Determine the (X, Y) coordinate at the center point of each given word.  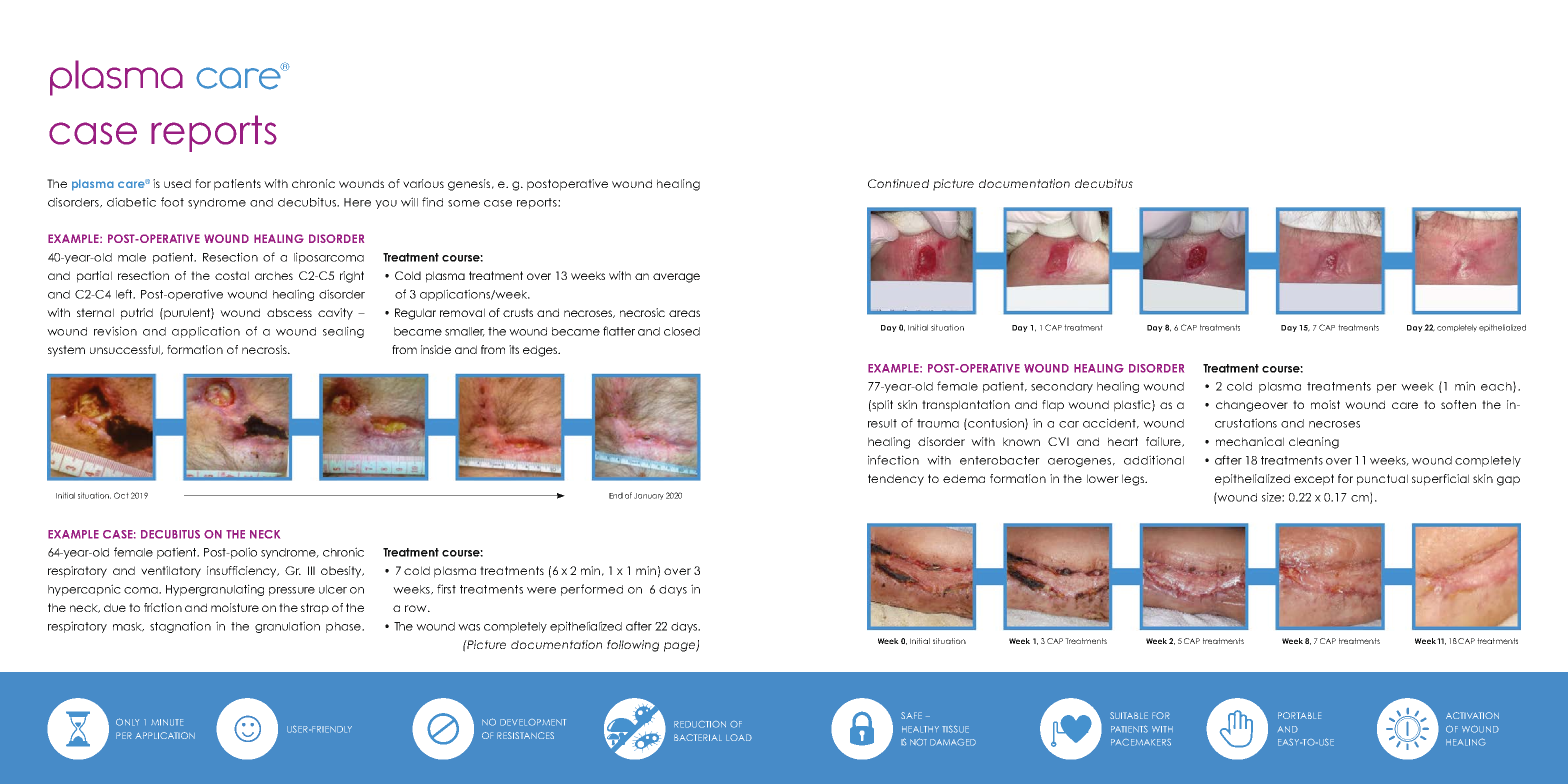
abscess (289, 312)
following (633, 646)
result (882, 423)
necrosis (265, 349)
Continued (898, 183)
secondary (1062, 387)
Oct (121, 495)
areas (684, 313)
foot (172, 202)
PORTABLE (1299, 715)
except (1314, 480)
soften (1458, 404)
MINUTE (167, 722)
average (676, 278)
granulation (287, 627)
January (649, 496)
